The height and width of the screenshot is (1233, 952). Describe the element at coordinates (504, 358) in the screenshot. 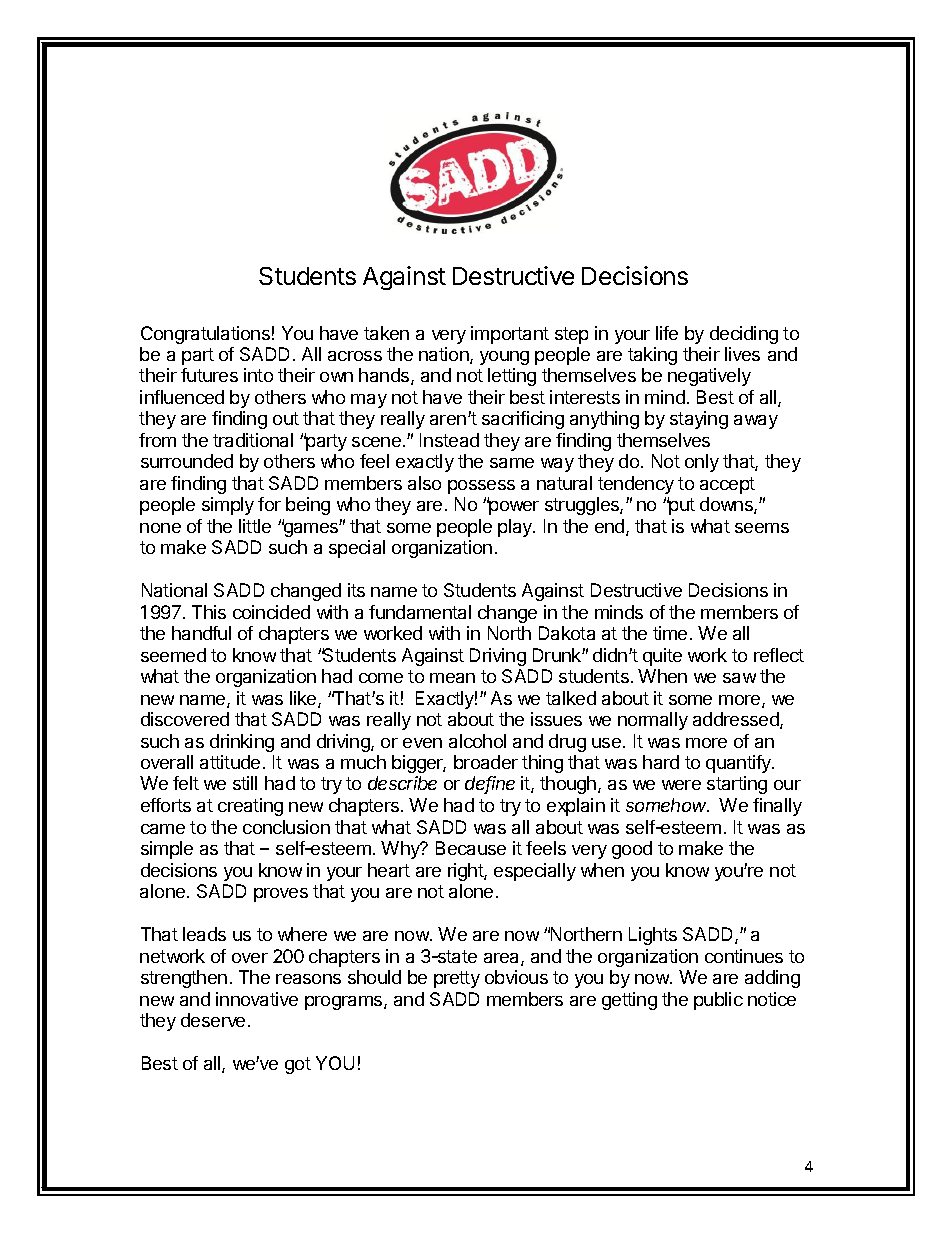

I see `young` at that location.
